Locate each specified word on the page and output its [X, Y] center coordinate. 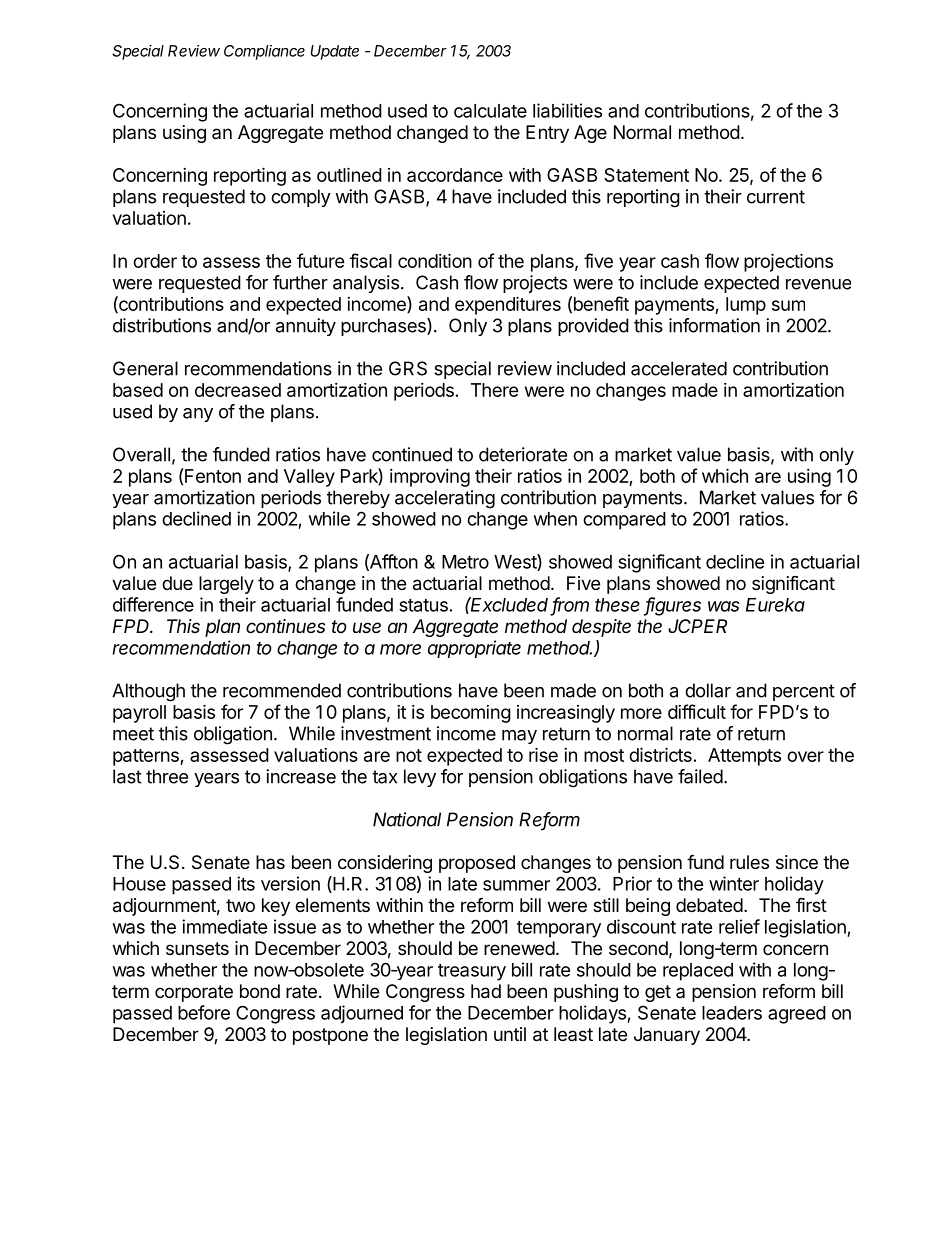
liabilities [567, 110]
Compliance [264, 52]
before [204, 1012]
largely [226, 585]
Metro [465, 562]
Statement [646, 175]
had [486, 991]
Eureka [775, 605]
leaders [732, 1013]
